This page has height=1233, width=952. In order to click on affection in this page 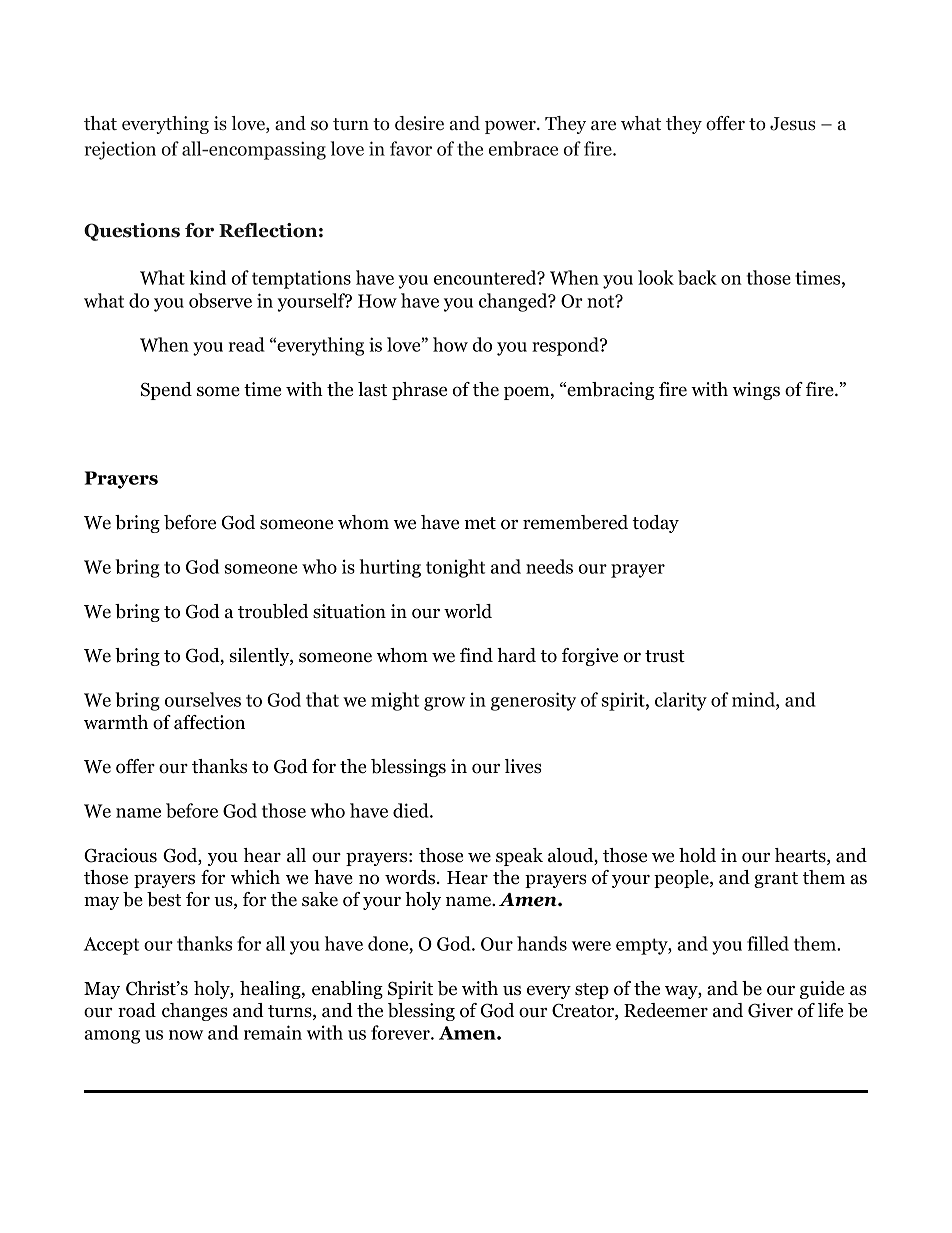, I will do `click(209, 722)`.
